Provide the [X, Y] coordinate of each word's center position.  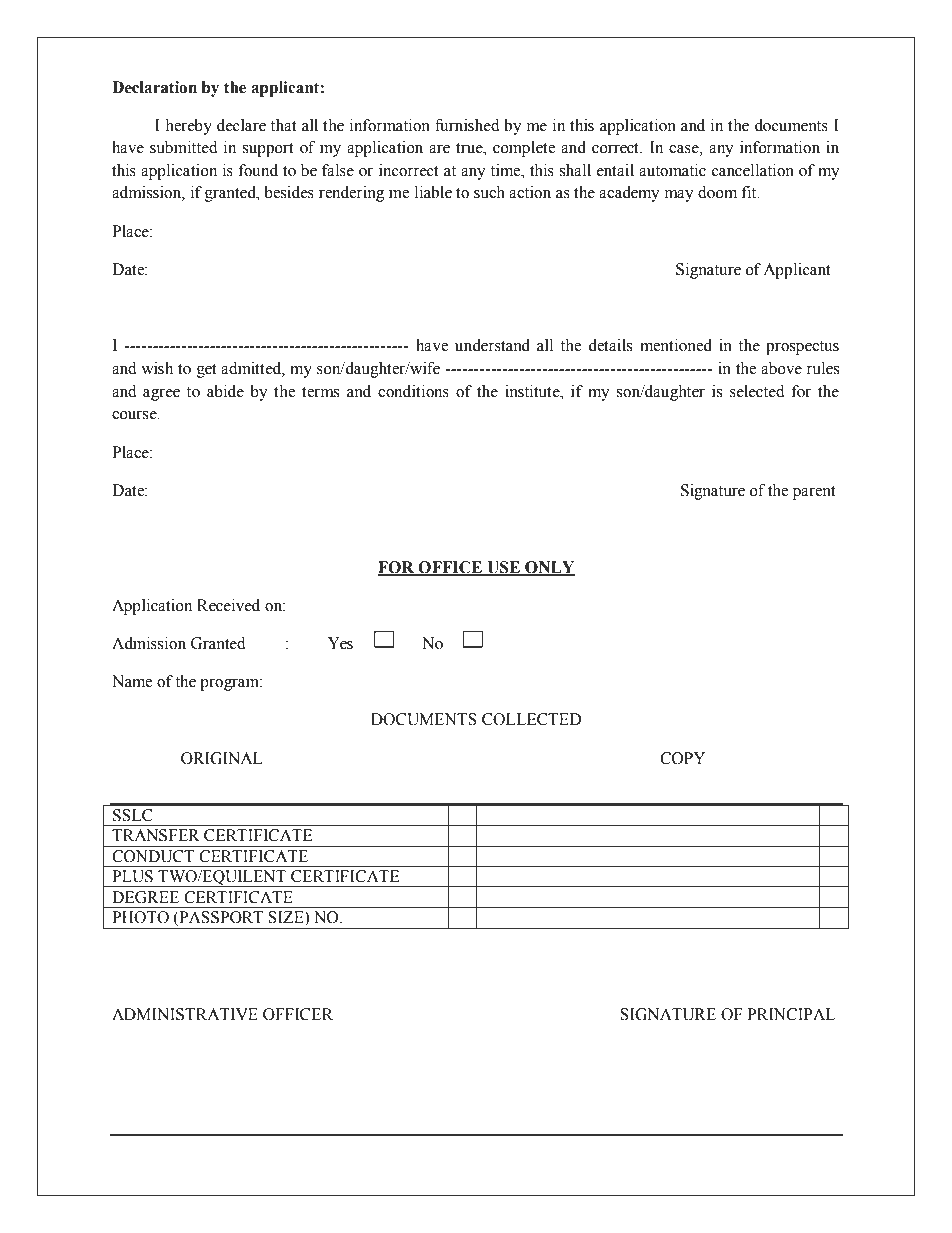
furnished [467, 125]
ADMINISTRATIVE [185, 1014]
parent [814, 493]
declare [241, 125]
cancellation [753, 170]
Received [228, 605]
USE [503, 568]
